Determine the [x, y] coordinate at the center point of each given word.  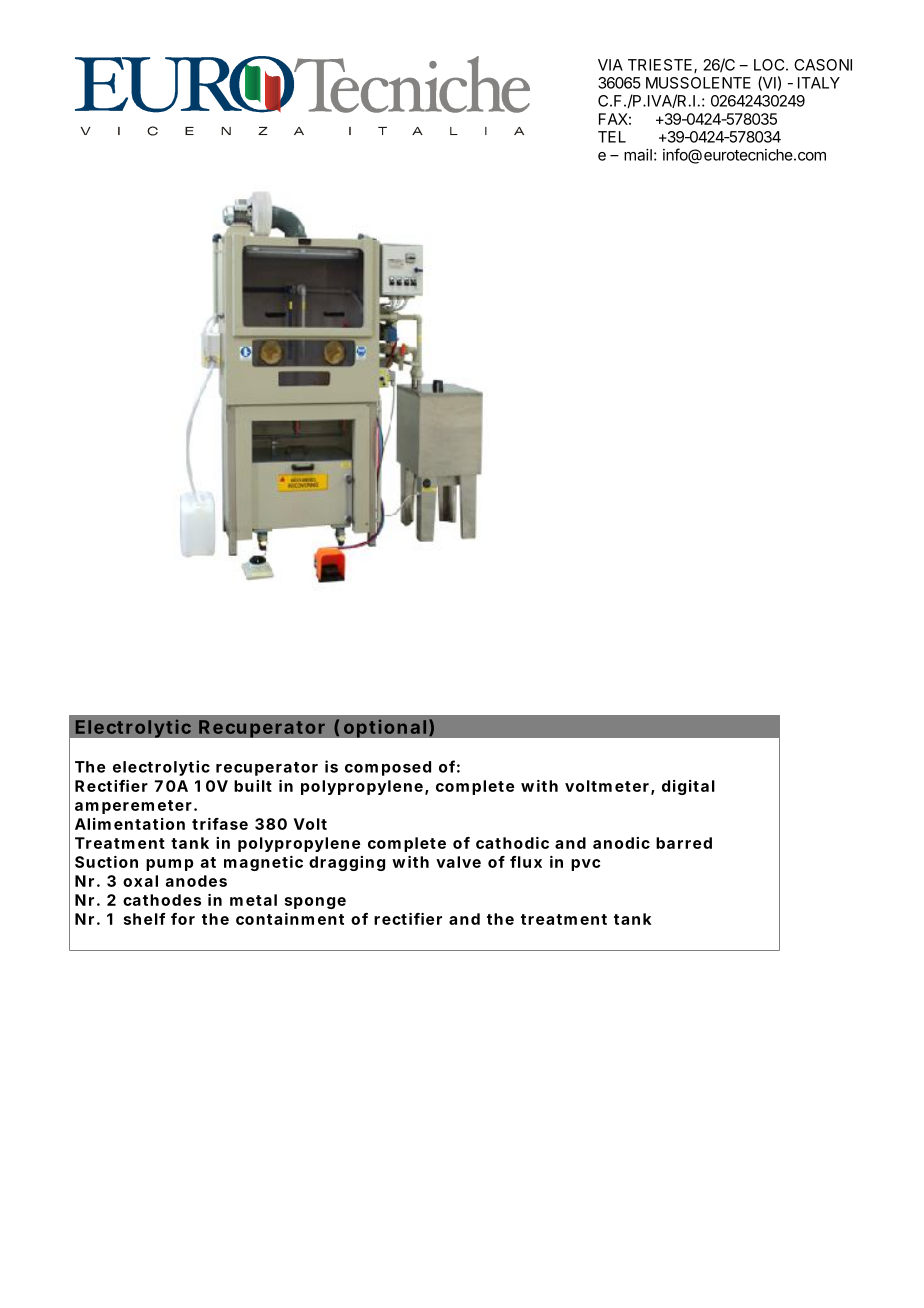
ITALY [819, 83]
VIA [610, 65]
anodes [196, 881]
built [253, 786]
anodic [621, 843]
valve [458, 862]
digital [688, 787]
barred [684, 843]
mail [638, 155]
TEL [612, 137]
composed [388, 768]
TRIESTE [661, 66]
